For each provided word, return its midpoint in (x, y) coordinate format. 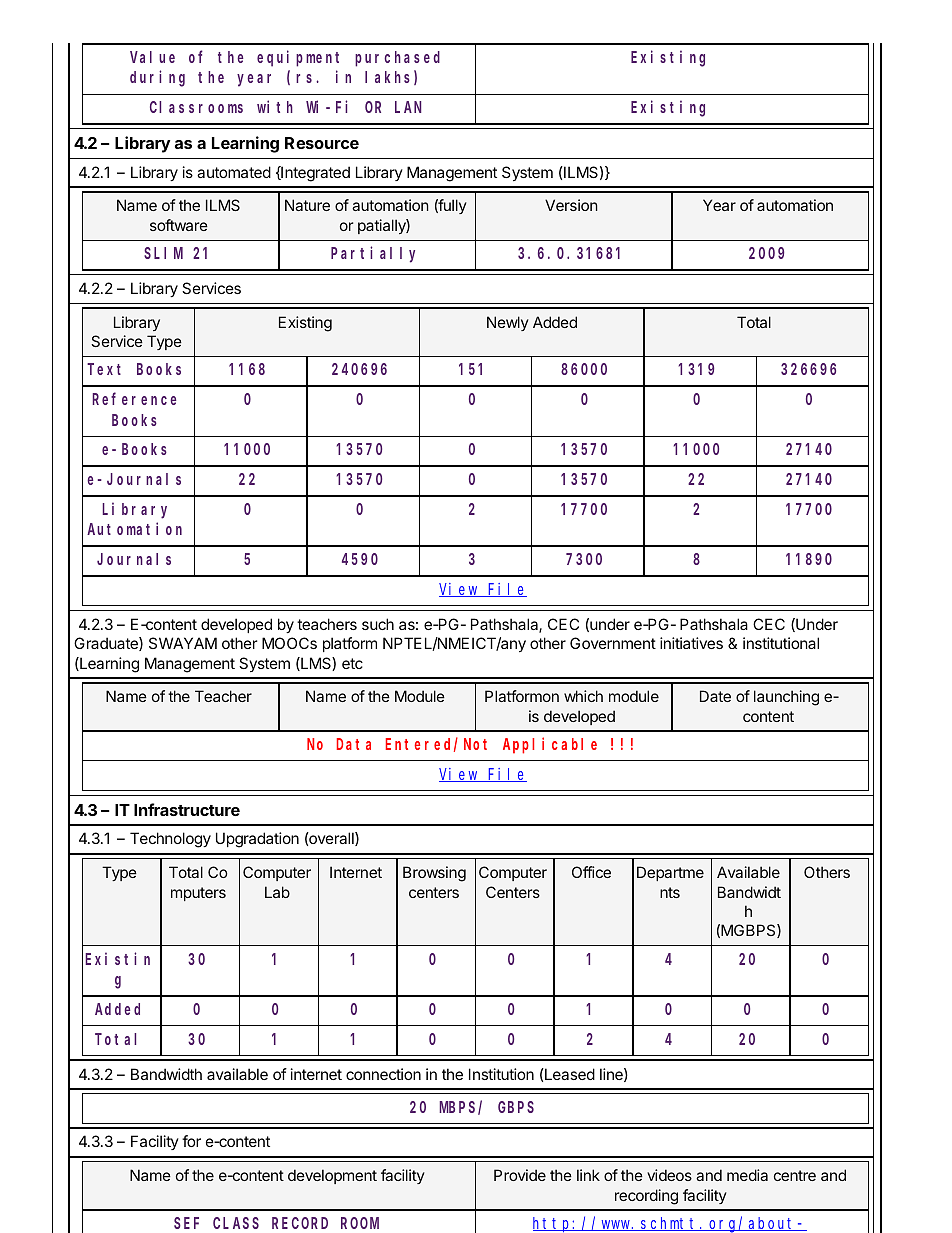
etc (352, 663)
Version (571, 205)
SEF (186, 1223)
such (378, 624)
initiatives (691, 643)
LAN (408, 107)
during (157, 79)
